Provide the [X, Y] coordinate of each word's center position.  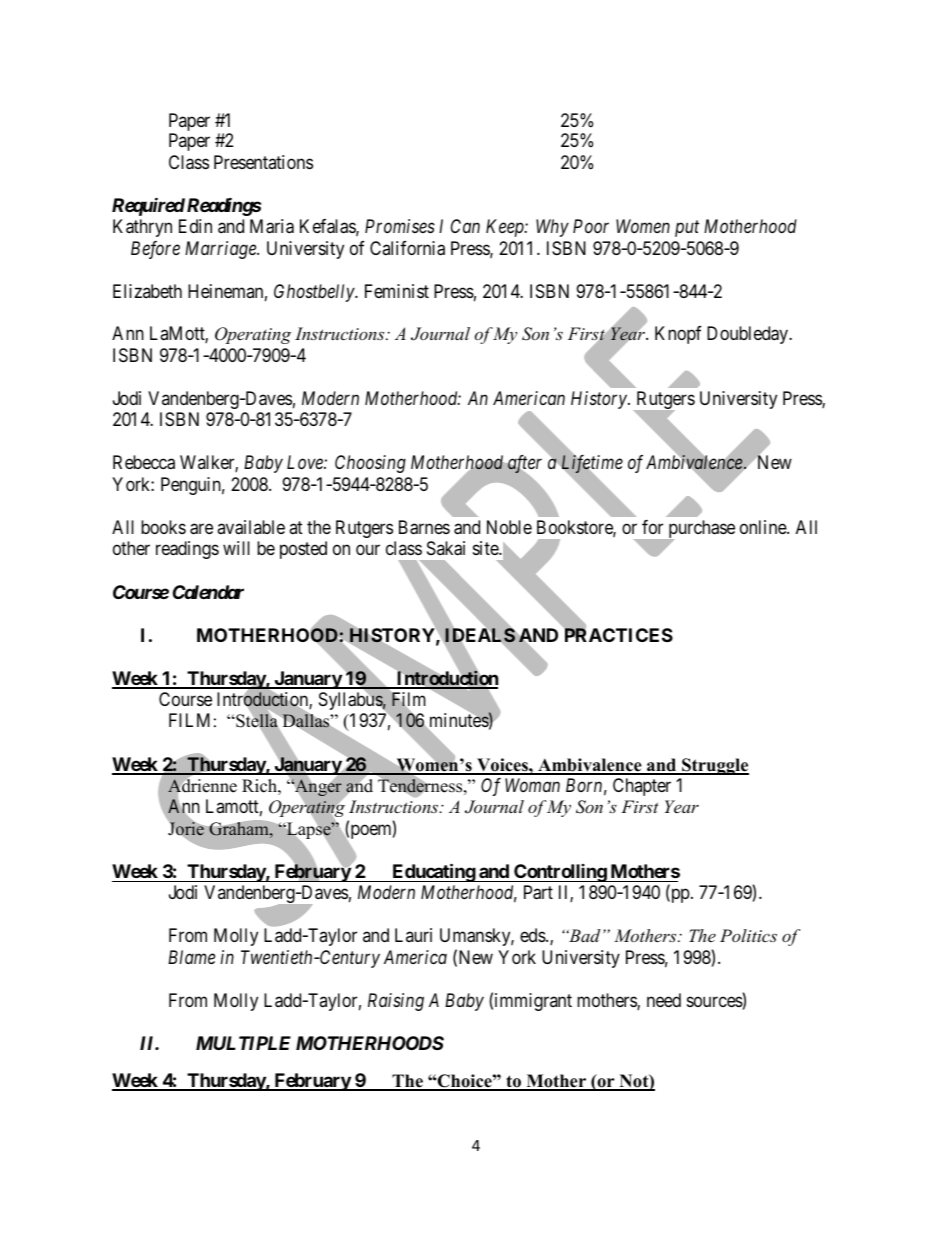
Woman [532, 785]
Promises [400, 226]
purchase [700, 530]
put [687, 229]
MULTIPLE [243, 1043]
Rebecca [144, 462]
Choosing [370, 464]
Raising [396, 1002]
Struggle [714, 766]
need [664, 1000]
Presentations [263, 162]
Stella [257, 720]
